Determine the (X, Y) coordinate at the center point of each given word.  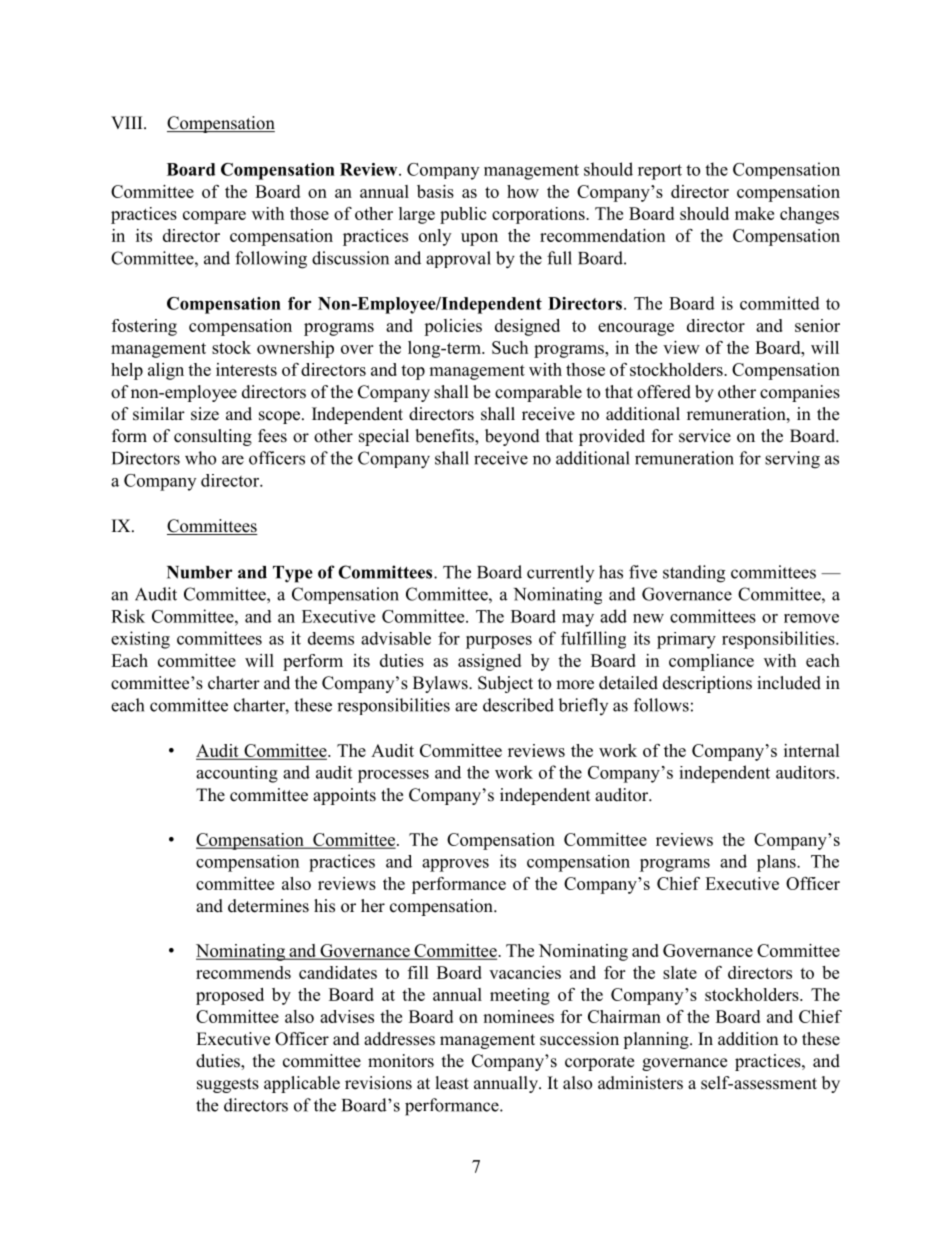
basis (435, 191)
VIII (128, 122)
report (660, 172)
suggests (228, 1085)
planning (657, 1040)
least (452, 1083)
